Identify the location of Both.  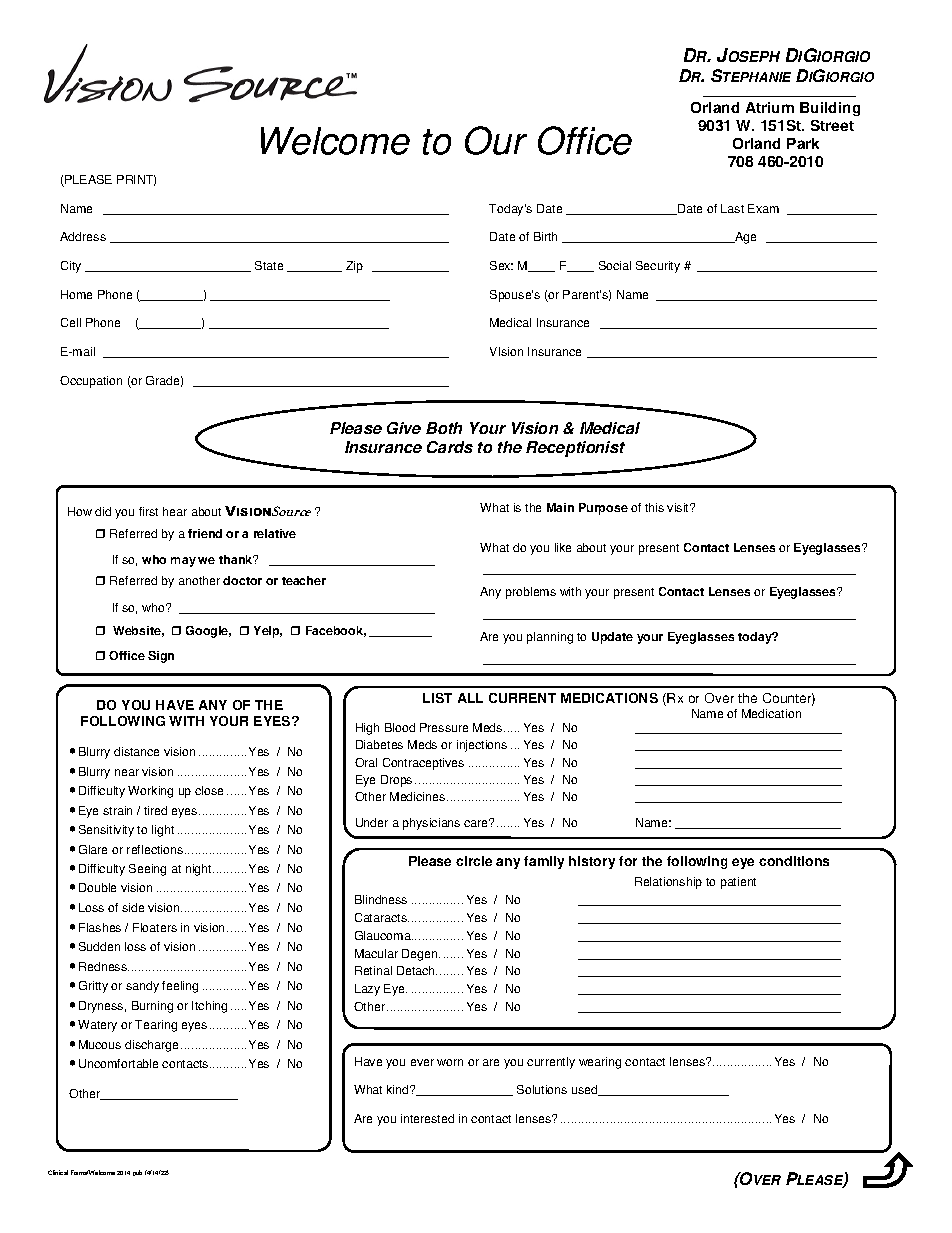
(444, 428).
